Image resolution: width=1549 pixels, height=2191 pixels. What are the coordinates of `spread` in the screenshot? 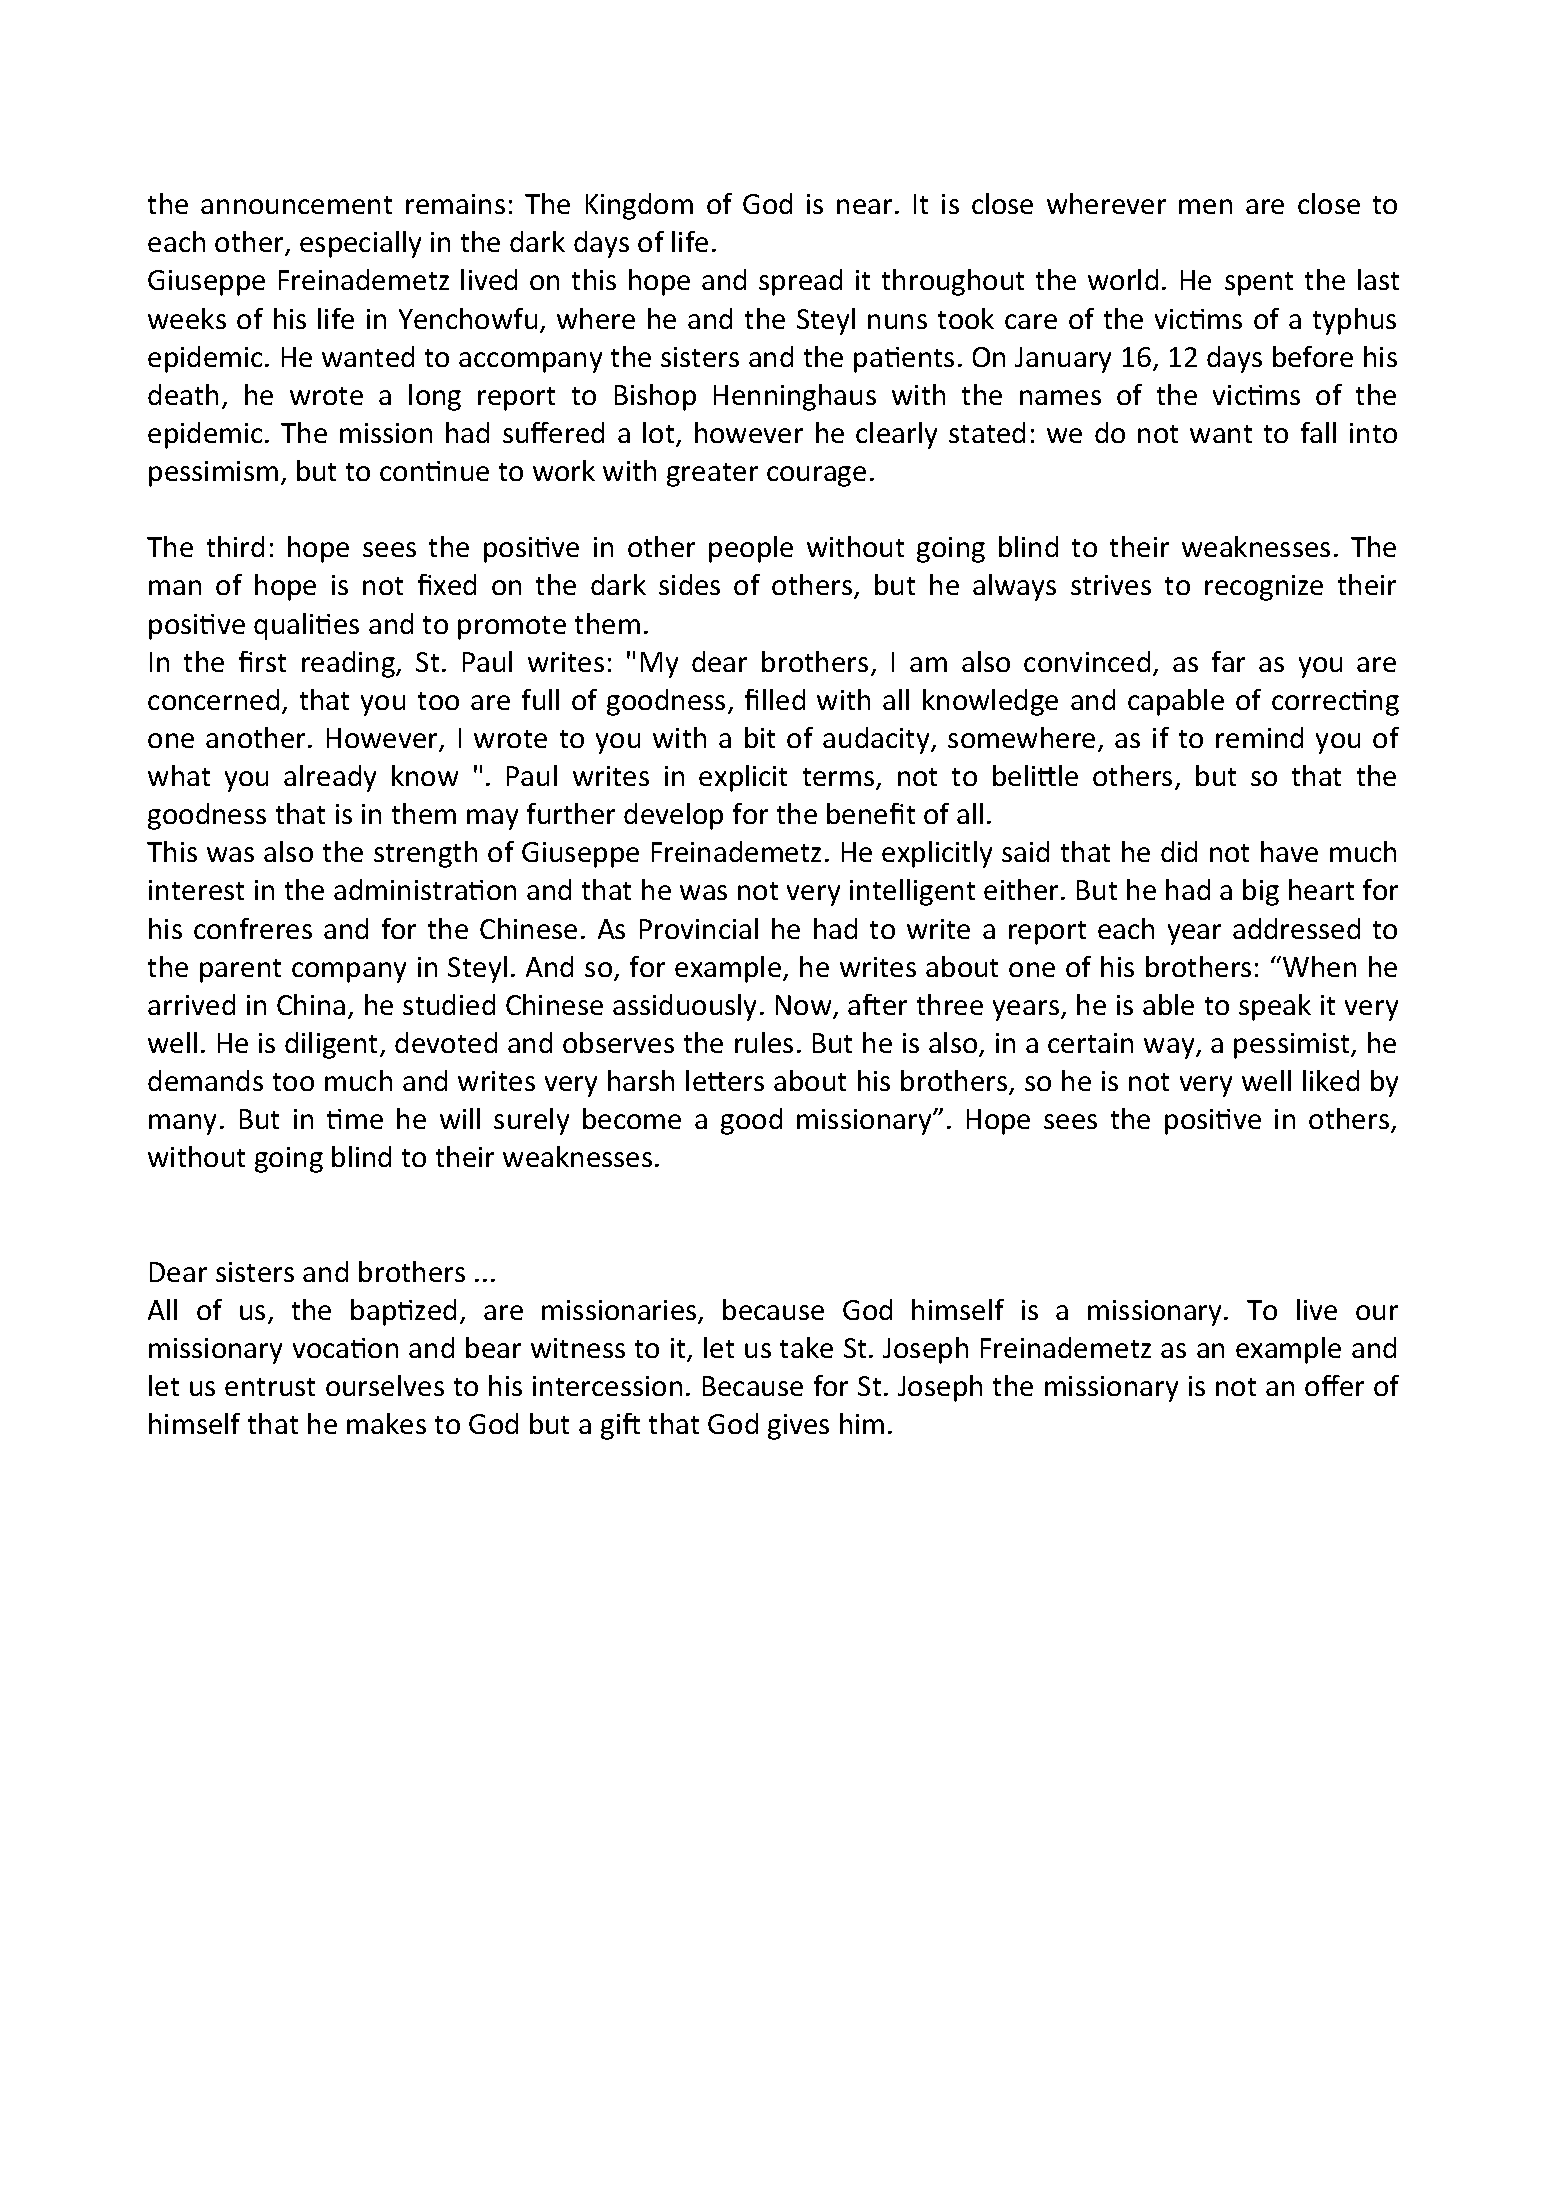 It's located at (800, 282).
